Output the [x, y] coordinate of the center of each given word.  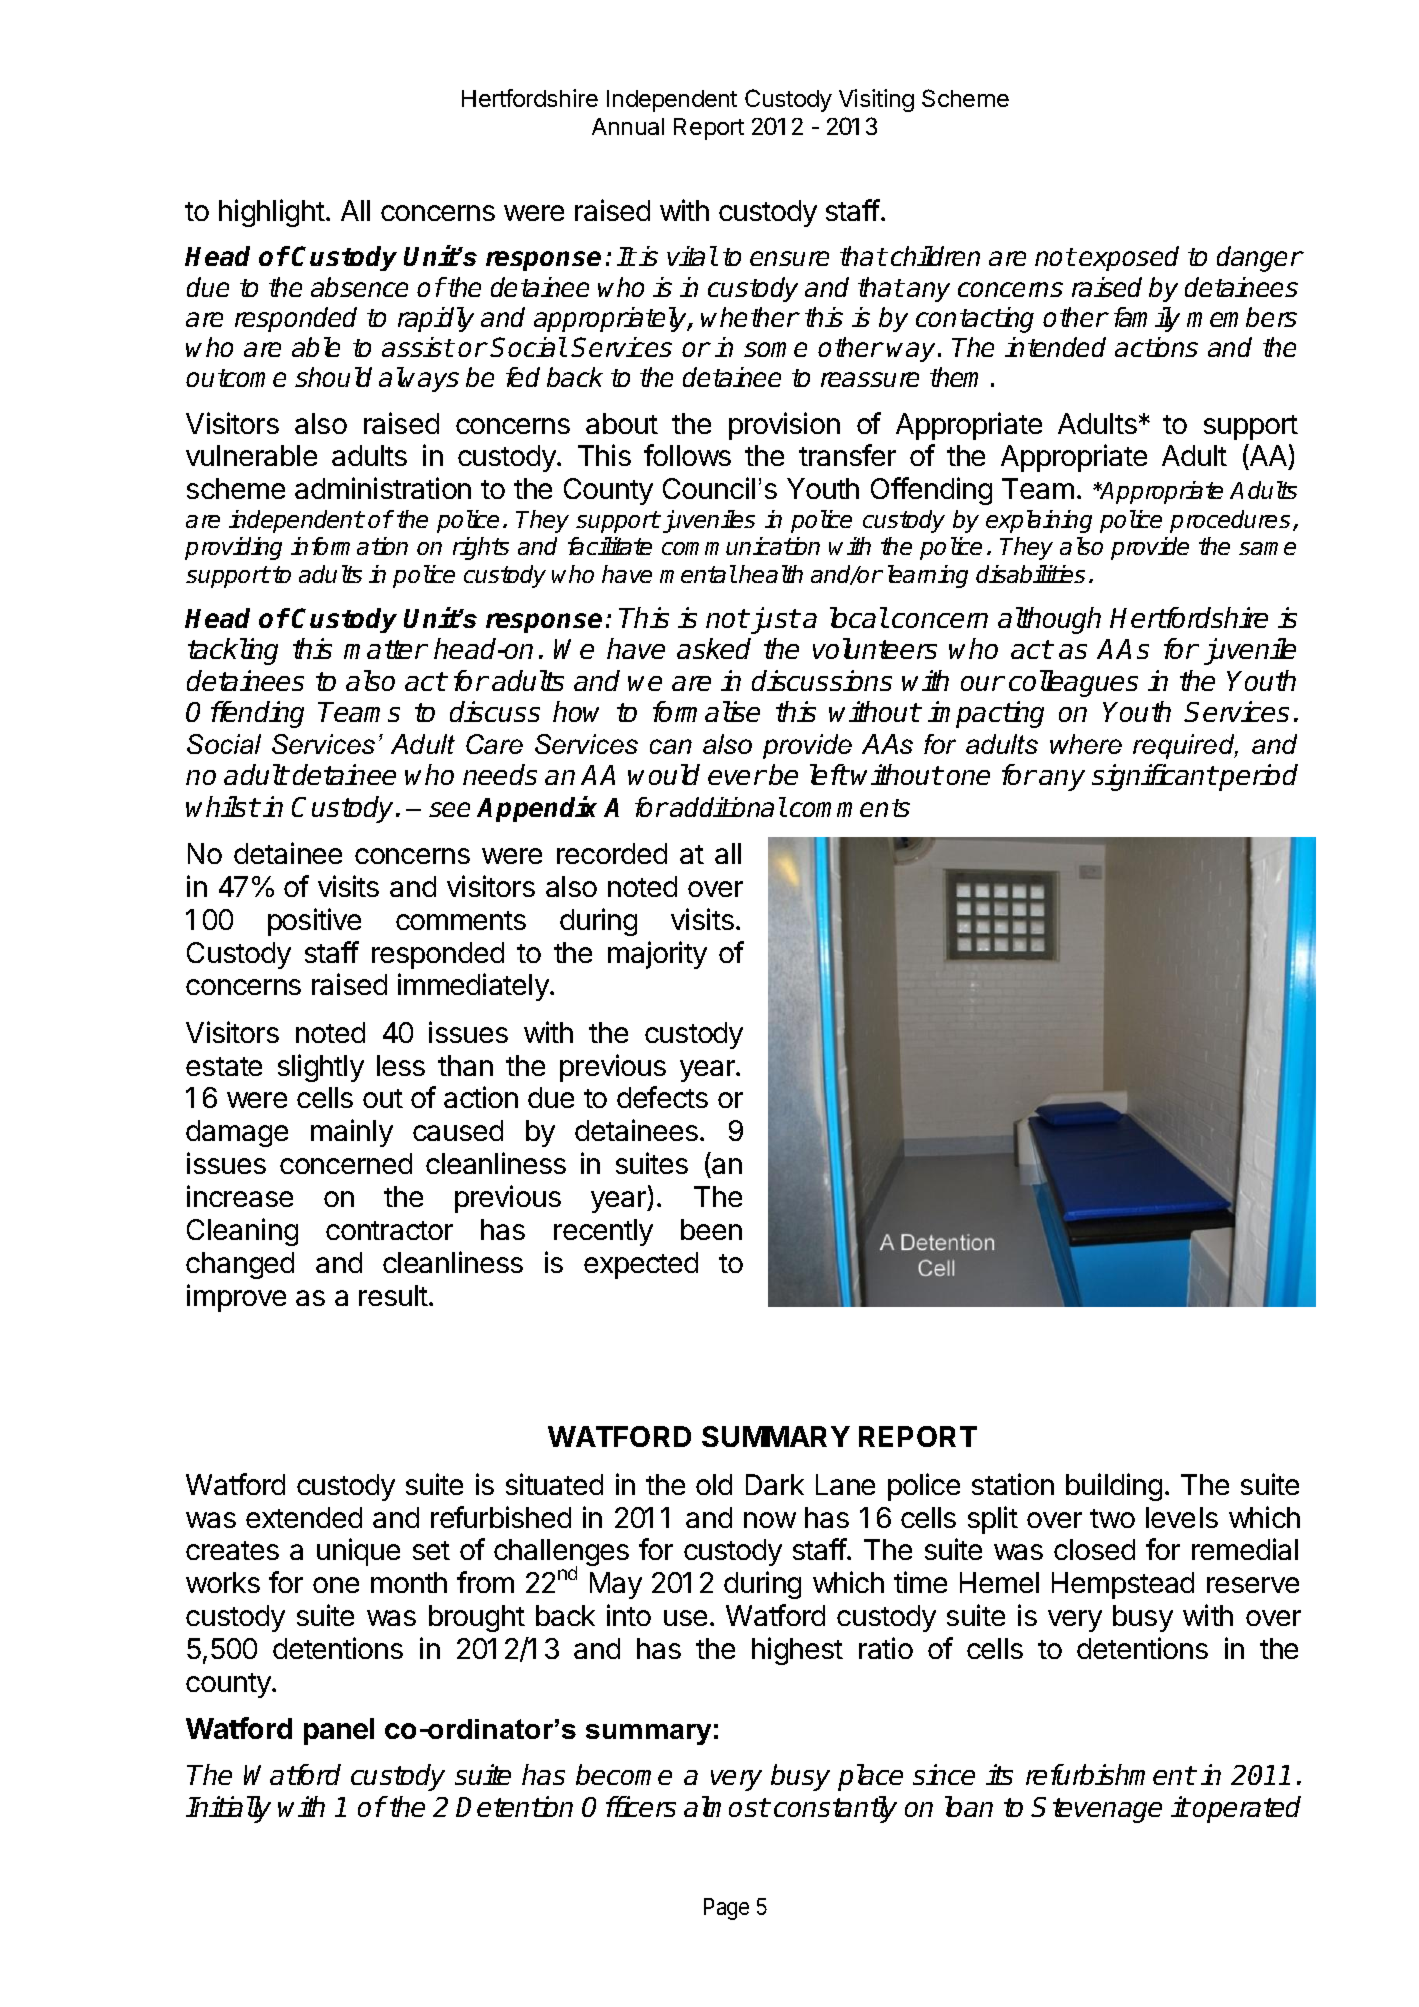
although [1049, 620]
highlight [272, 213]
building [1114, 1487]
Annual [628, 126]
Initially [228, 1809]
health [771, 574]
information [349, 546]
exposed [1129, 258]
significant [1154, 777]
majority [657, 955]
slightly [321, 1068]
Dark [775, 1484]
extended [304, 1517]
